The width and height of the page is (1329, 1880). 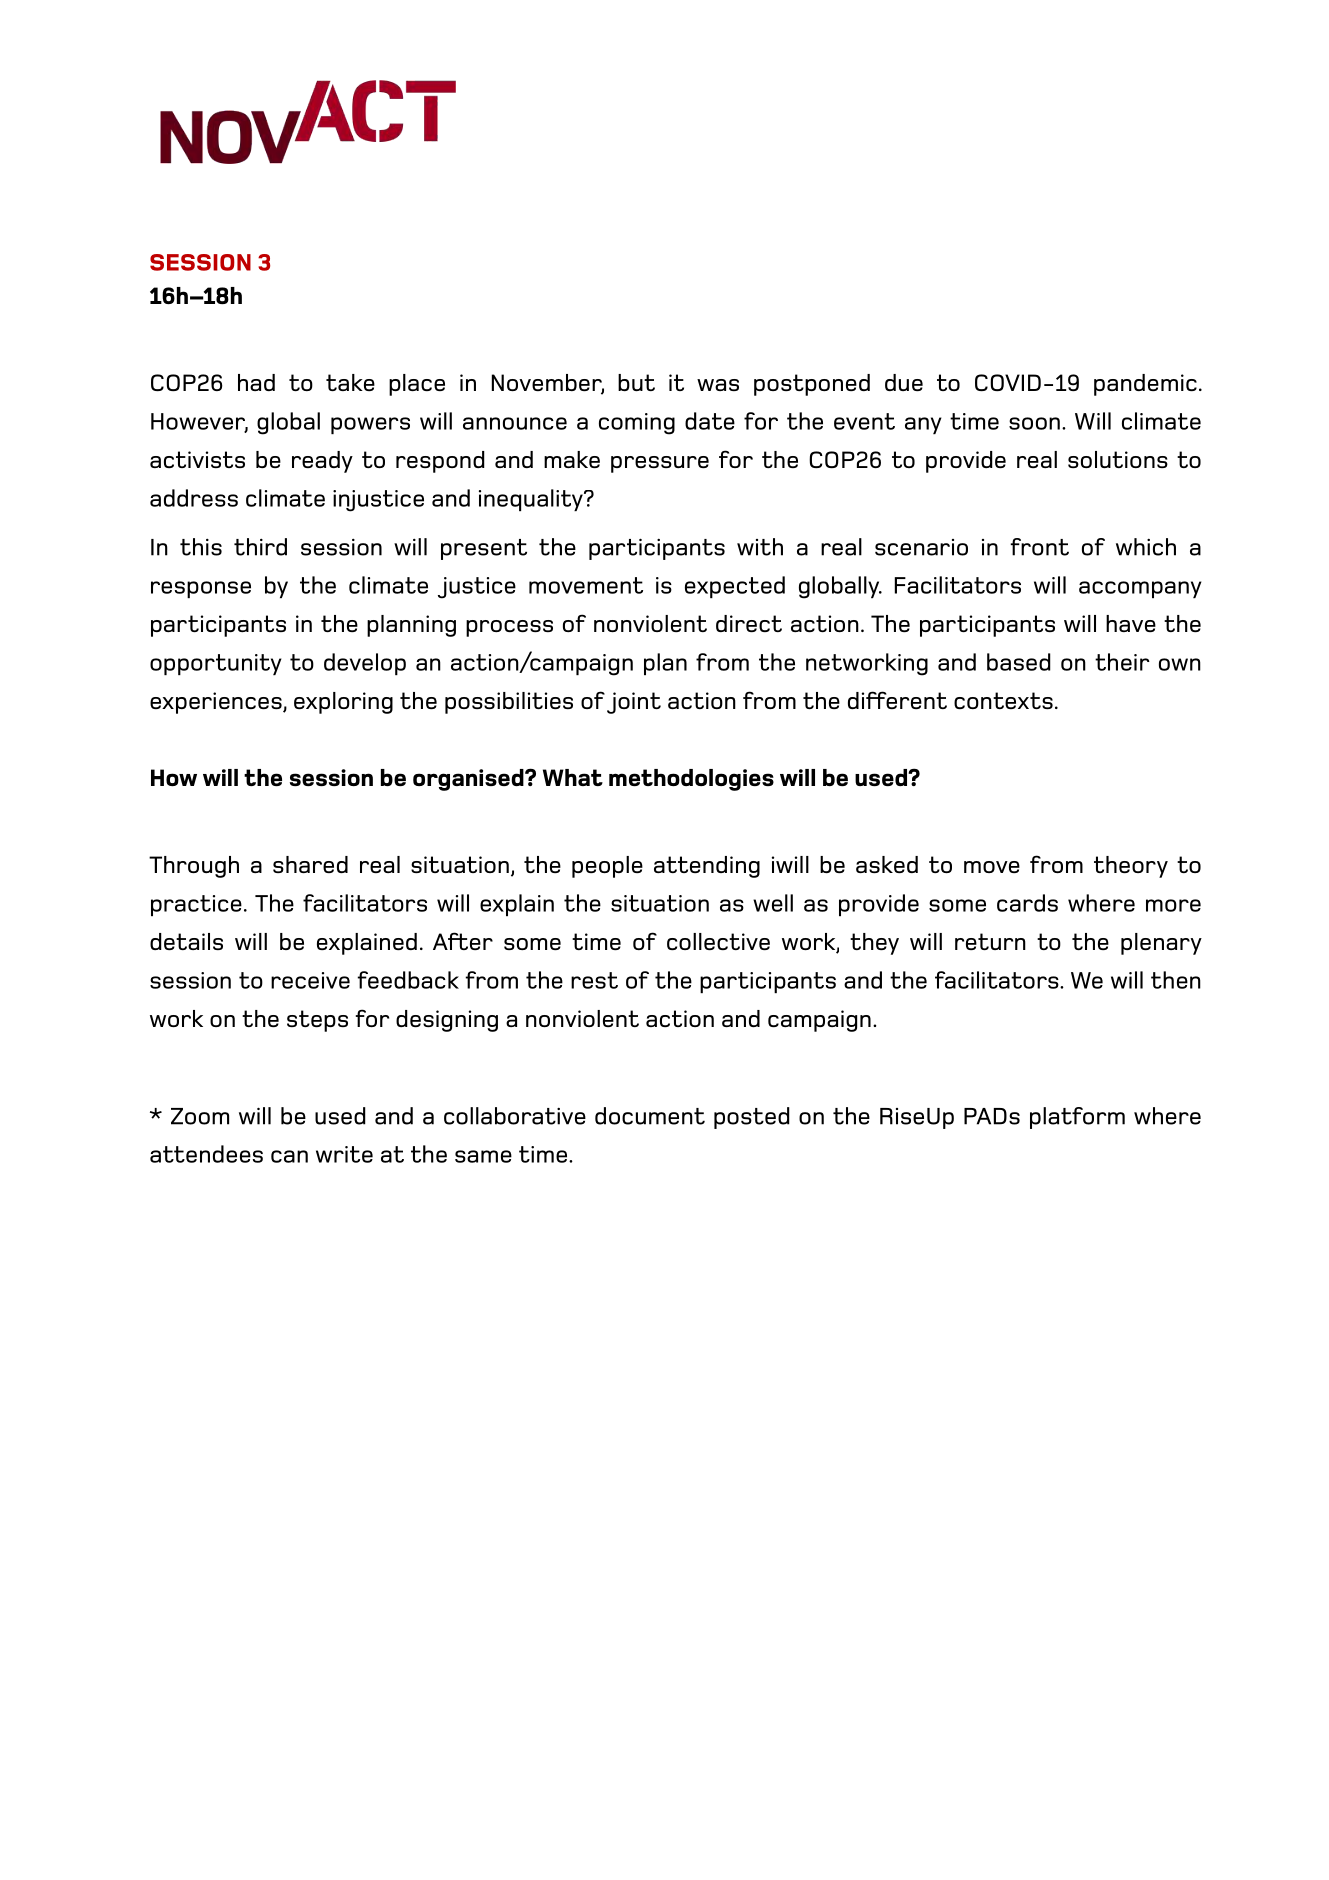 What do you see at coordinates (735, 587) in the page?
I see `expected` at bounding box center [735, 587].
